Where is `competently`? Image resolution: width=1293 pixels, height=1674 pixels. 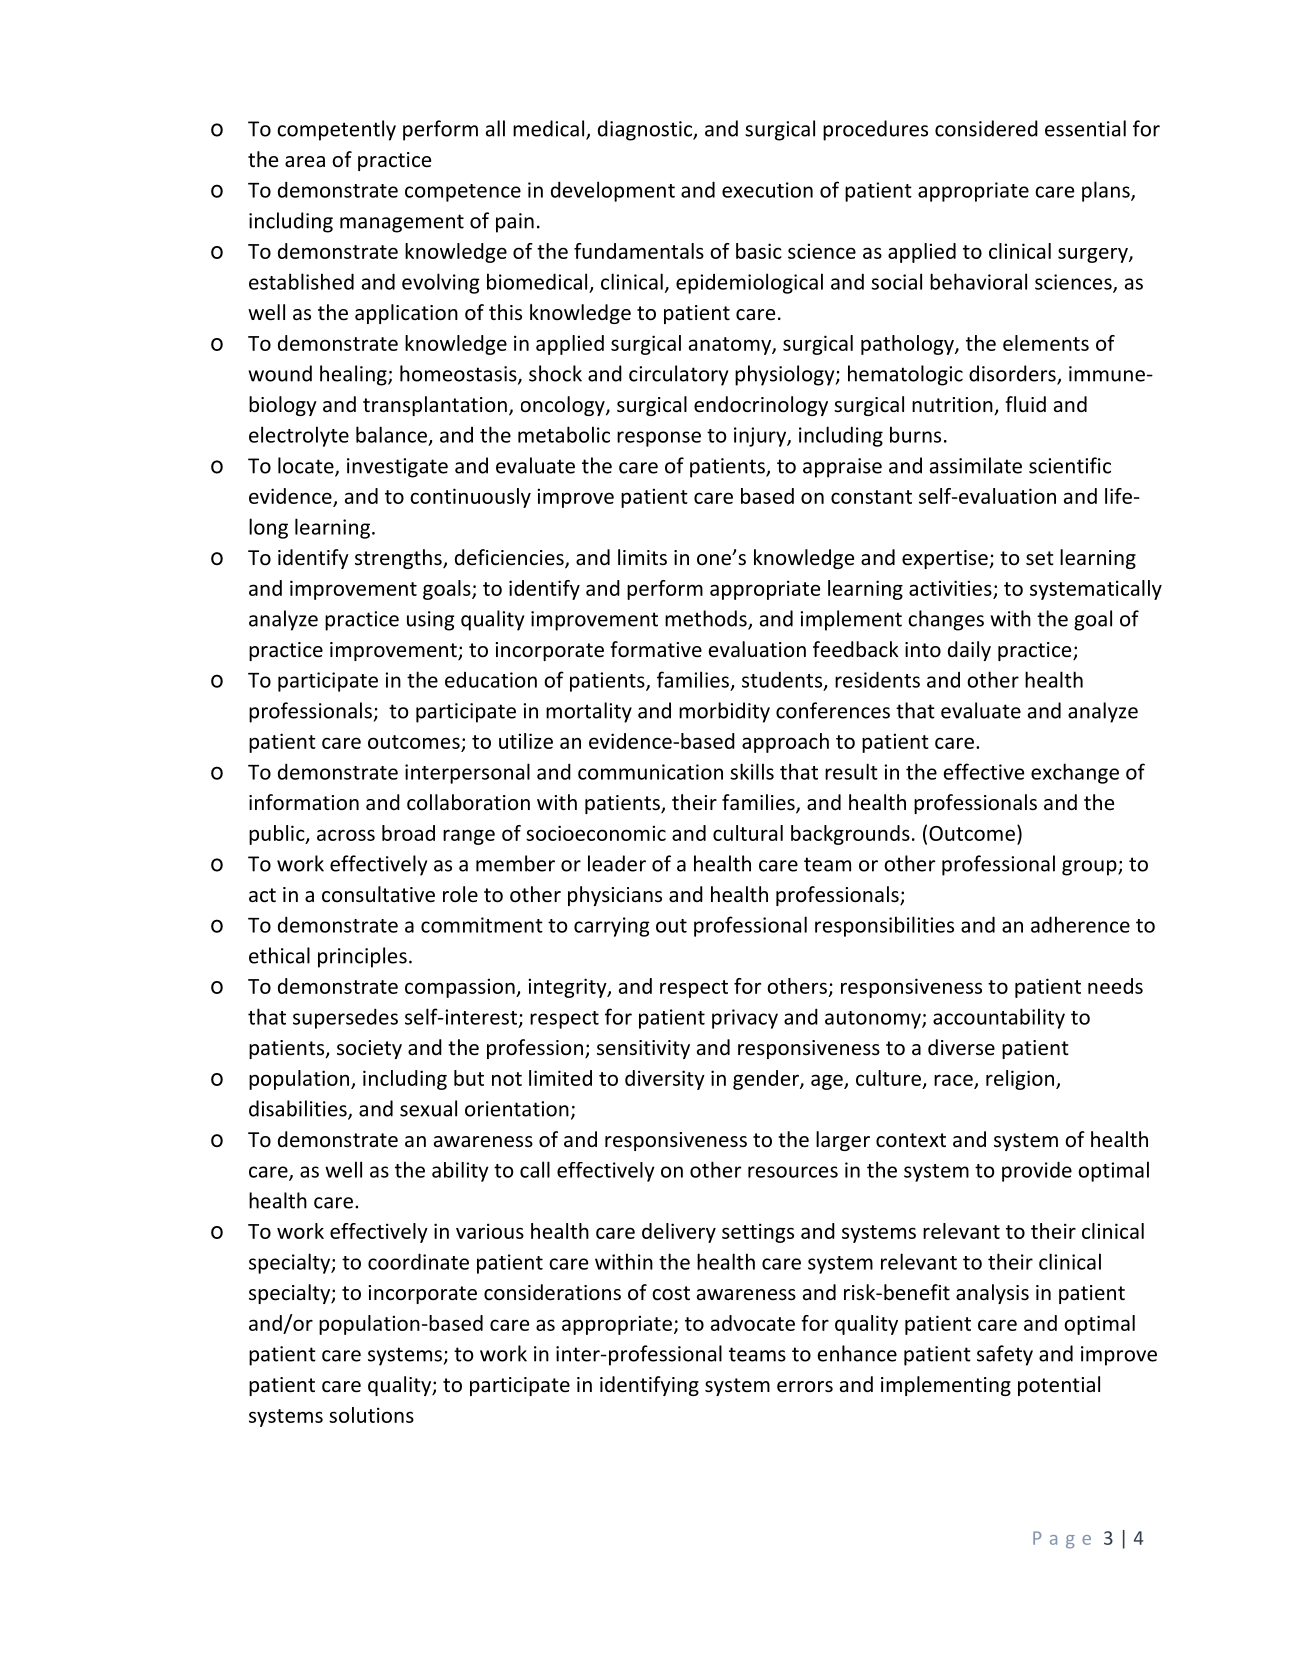 competently is located at coordinates (336, 130).
